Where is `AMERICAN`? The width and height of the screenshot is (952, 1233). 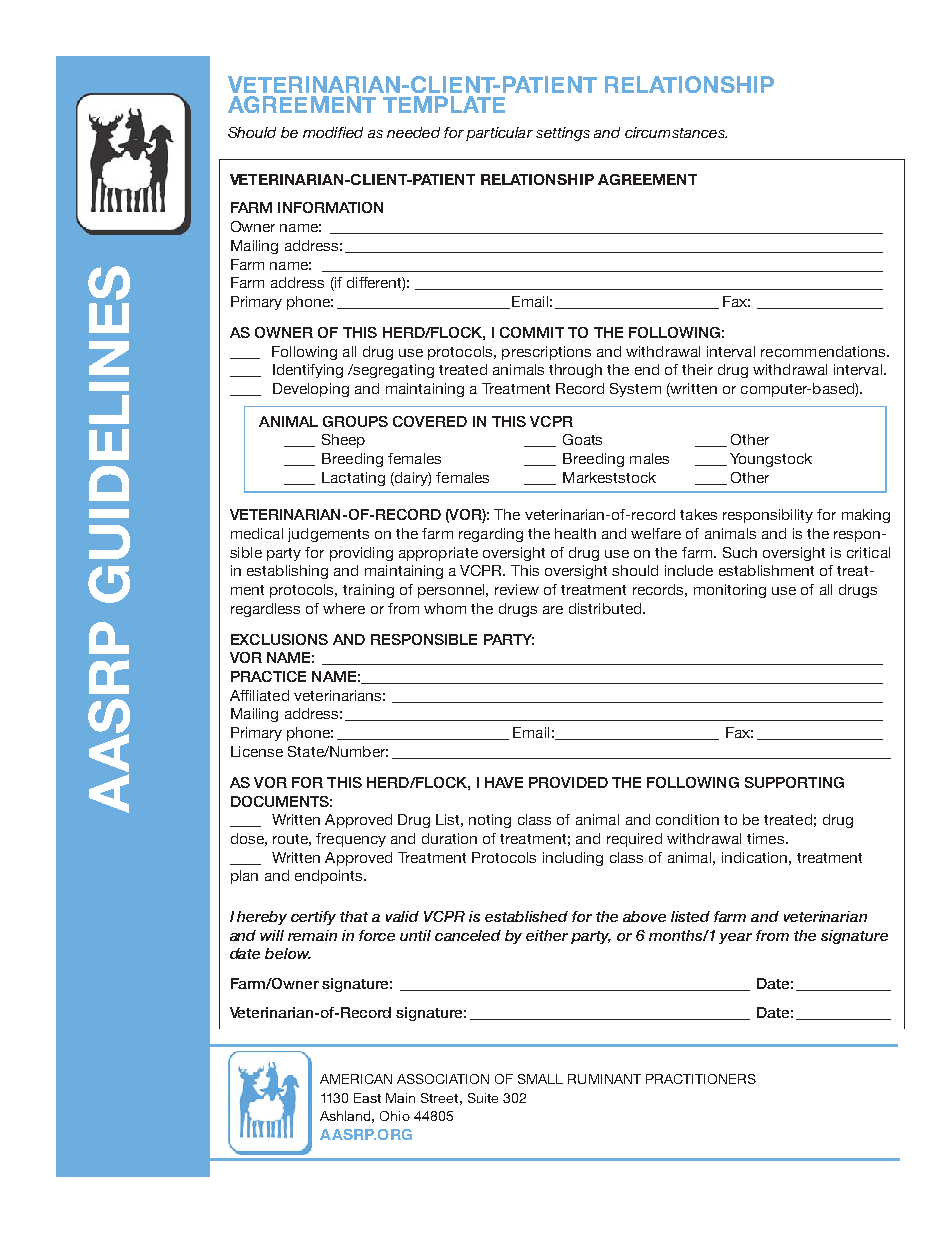
AMERICAN is located at coordinates (356, 1079).
